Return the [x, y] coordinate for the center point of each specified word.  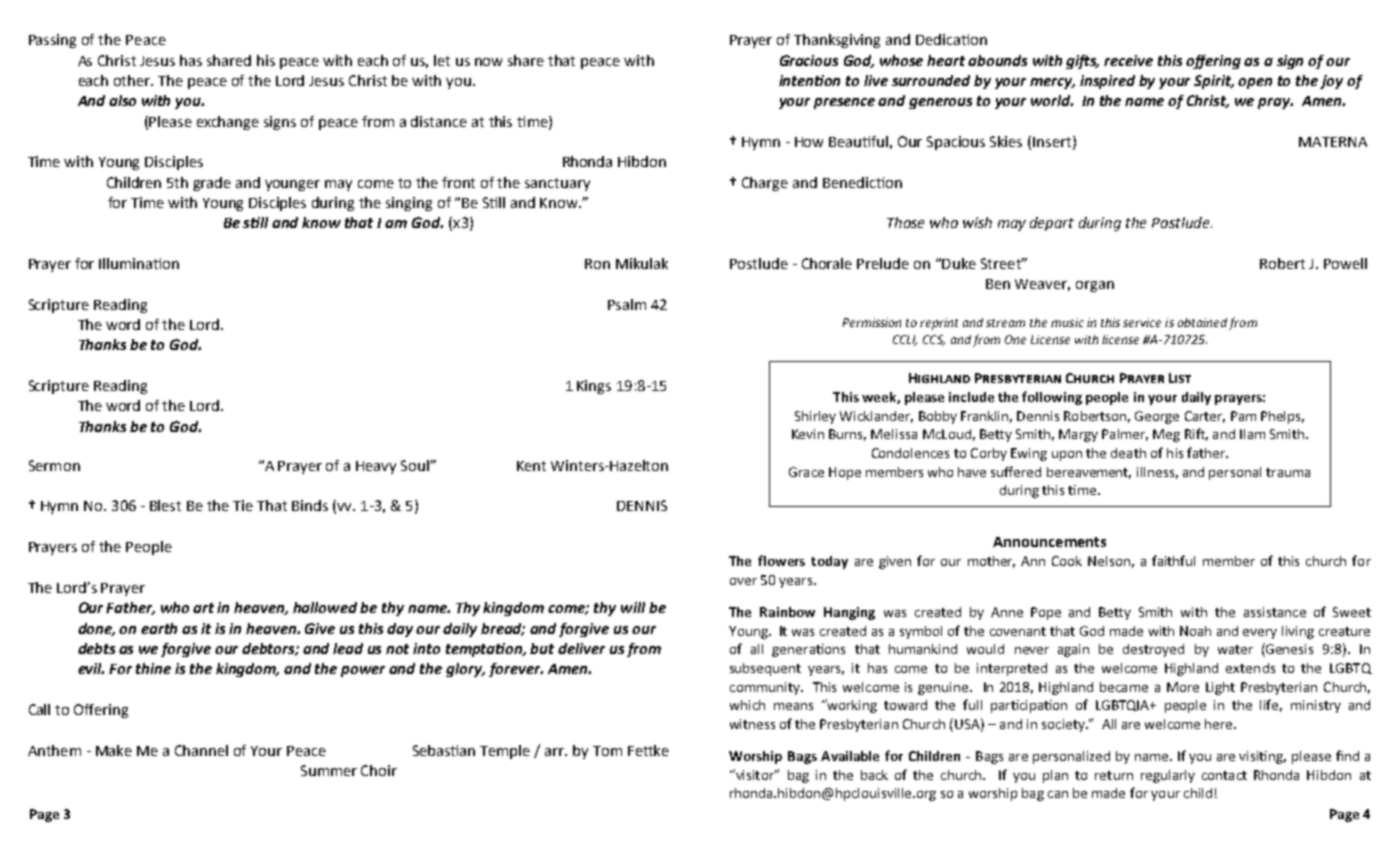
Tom [607, 751]
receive [1128, 60]
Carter [1205, 417]
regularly [1168, 776]
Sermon [54, 465]
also [122, 100]
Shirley [815, 417]
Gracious [809, 60]
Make [114, 750]
